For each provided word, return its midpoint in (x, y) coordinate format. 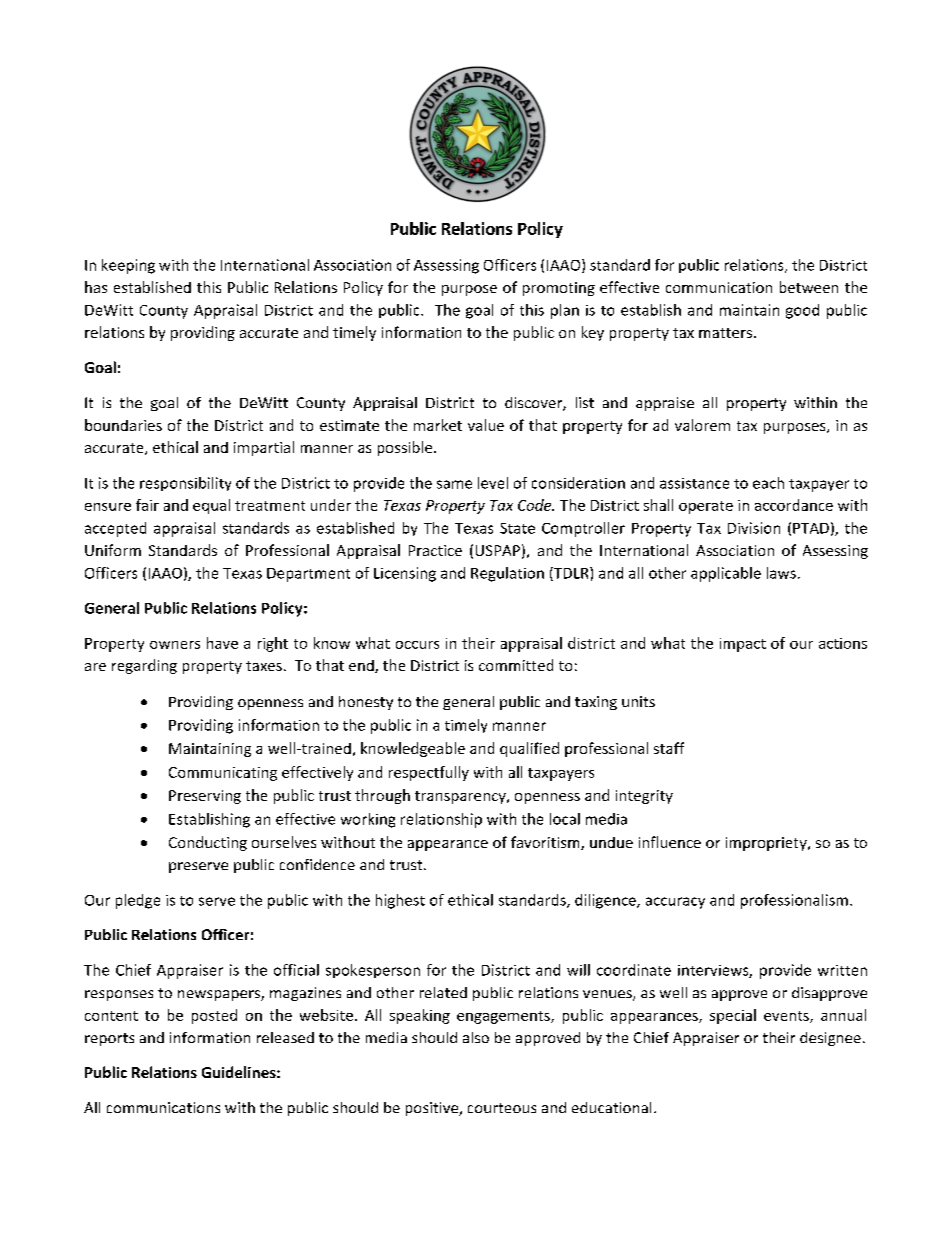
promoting (559, 289)
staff (669, 748)
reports (109, 1039)
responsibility (185, 484)
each (768, 483)
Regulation (507, 574)
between (809, 287)
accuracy (675, 903)
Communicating (223, 774)
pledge (138, 901)
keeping (128, 266)
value (486, 425)
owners (175, 645)
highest (400, 901)
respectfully (429, 773)
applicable (726, 574)
